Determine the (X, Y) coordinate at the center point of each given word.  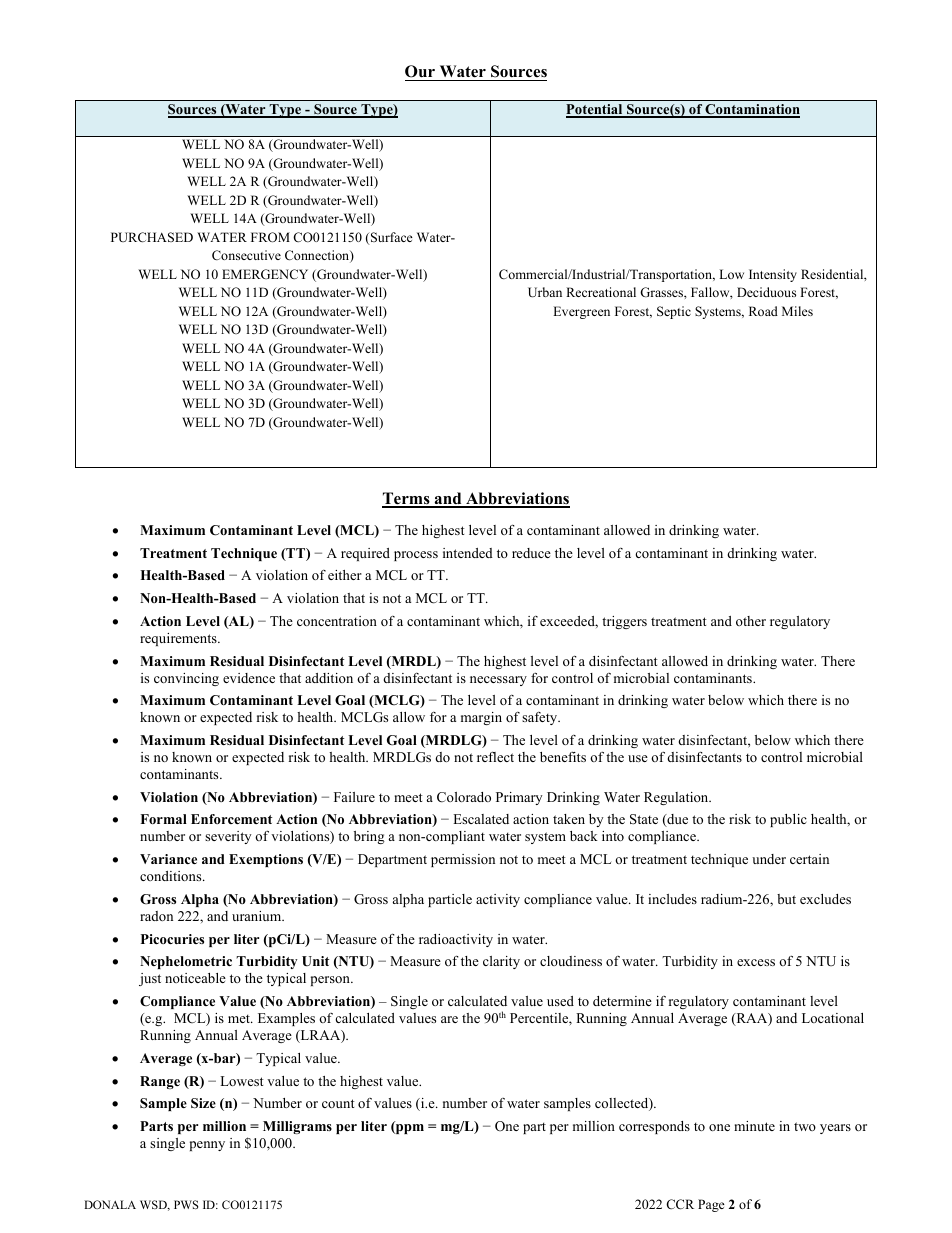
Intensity (773, 275)
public (788, 820)
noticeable (195, 978)
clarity (501, 962)
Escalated (481, 819)
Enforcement (231, 819)
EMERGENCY (265, 274)
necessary (498, 681)
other (751, 621)
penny (207, 1146)
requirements (179, 639)
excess (756, 962)
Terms (407, 499)
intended (468, 553)
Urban (545, 292)
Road (763, 311)
